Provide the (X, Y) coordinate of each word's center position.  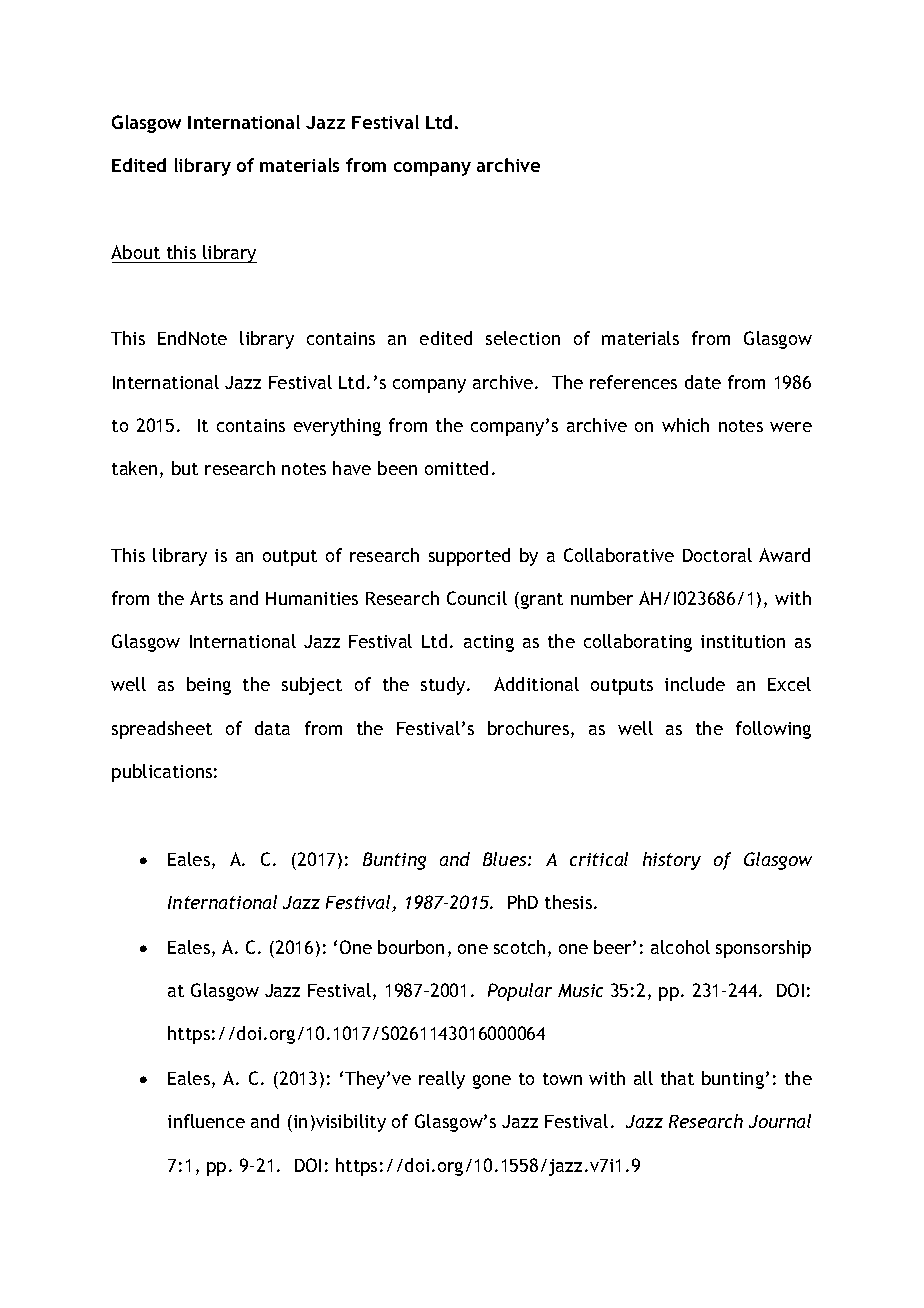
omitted (456, 468)
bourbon (411, 947)
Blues (506, 859)
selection (523, 338)
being (209, 686)
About (135, 252)
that (677, 1078)
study (444, 686)
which (685, 425)
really (442, 1080)
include (695, 684)
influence (206, 1121)
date (703, 382)
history (672, 861)
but (185, 468)
